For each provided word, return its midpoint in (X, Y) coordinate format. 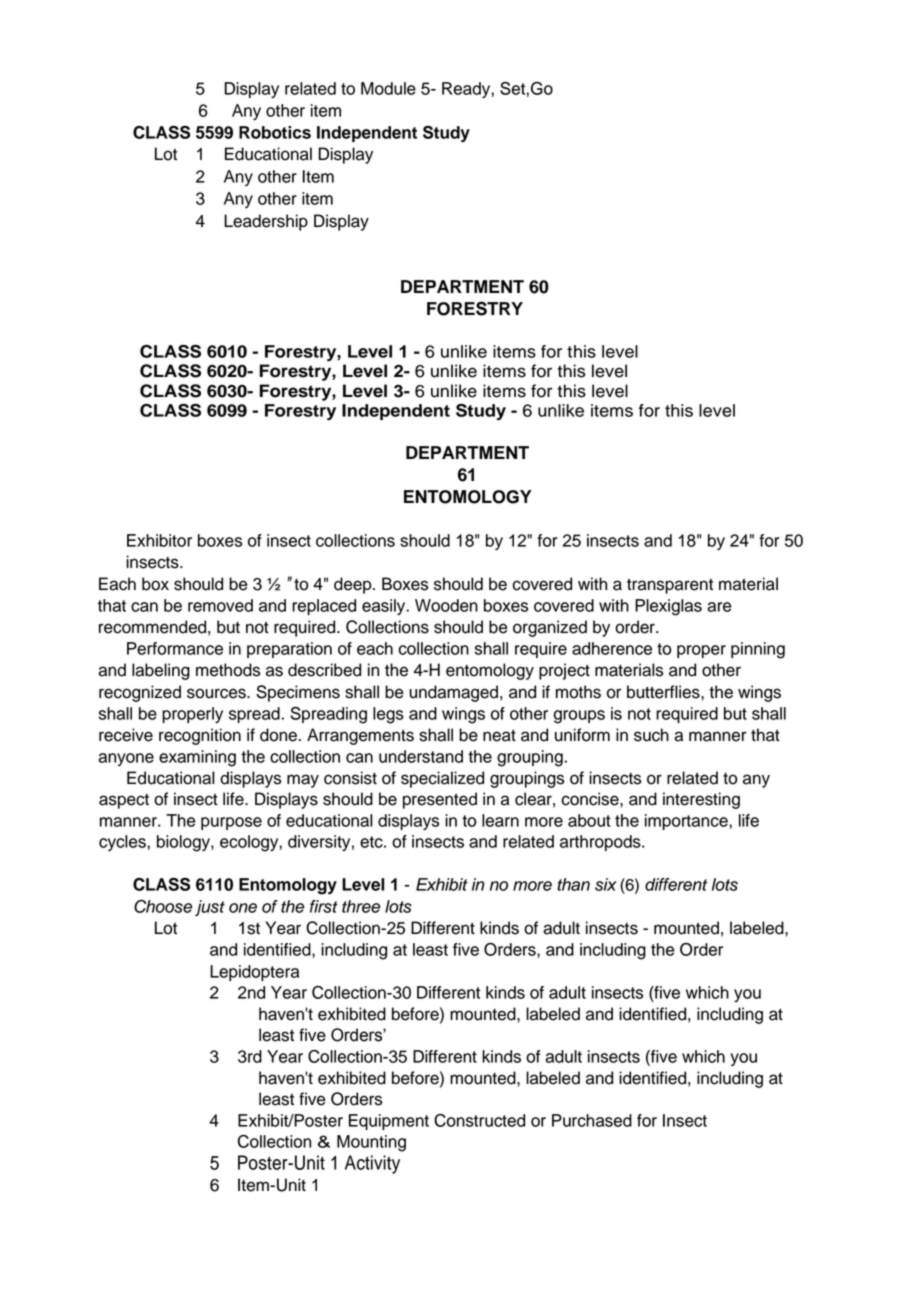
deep (354, 585)
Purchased (592, 1120)
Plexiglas (668, 607)
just (210, 908)
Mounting (371, 1143)
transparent (670, 586)
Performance (175, 648)
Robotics (275, 132)
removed (220, 605)
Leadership (266, 222)
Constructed (479, 1120)
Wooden (446, 605)
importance (687, 822)
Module (388, 88)
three (361, 906)
